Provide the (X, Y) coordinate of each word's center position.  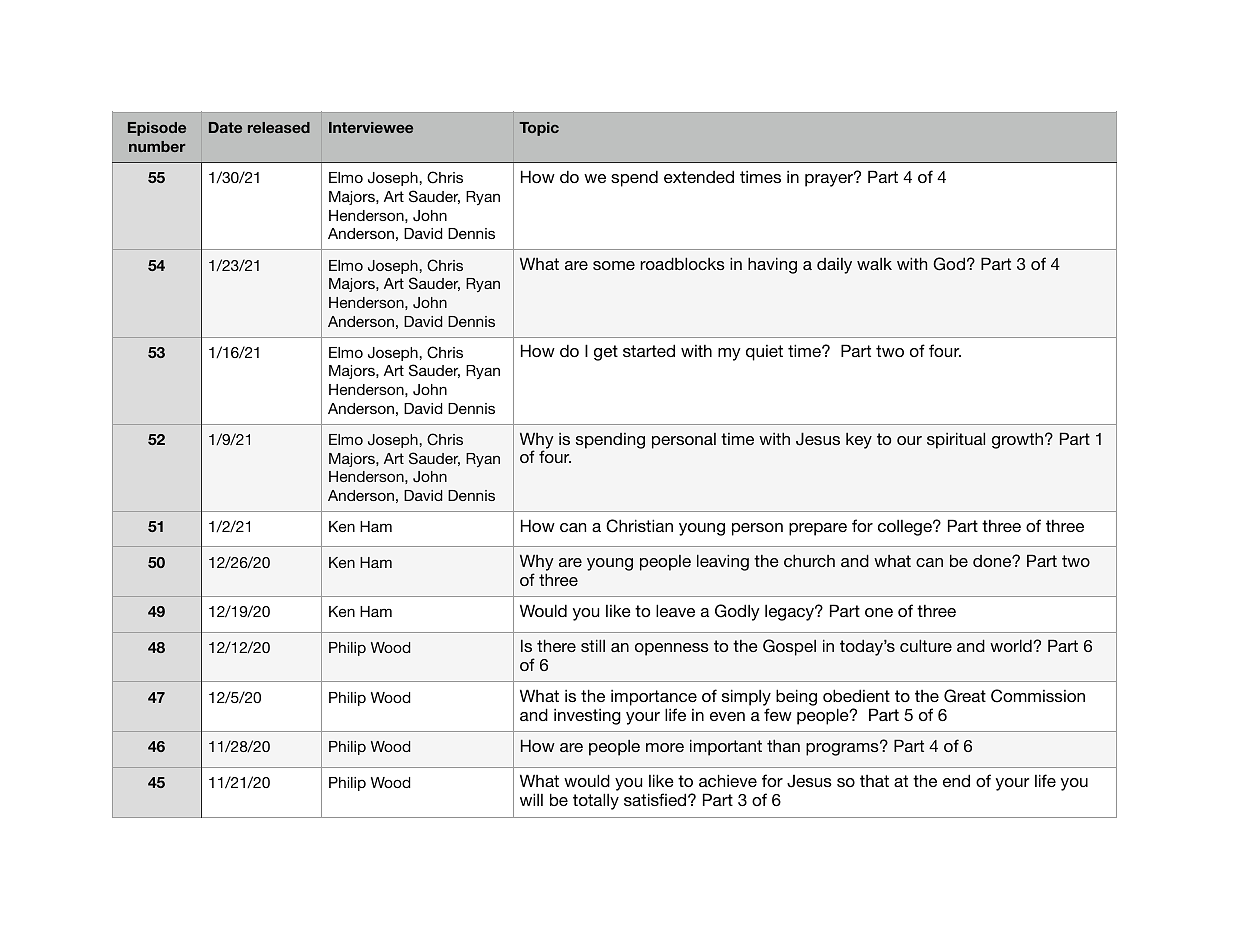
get (606, 353)
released (279, 127)
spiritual (956, 440)
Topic (539, 129)
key (859, 441)
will (531, 799)
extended (699, 176)
